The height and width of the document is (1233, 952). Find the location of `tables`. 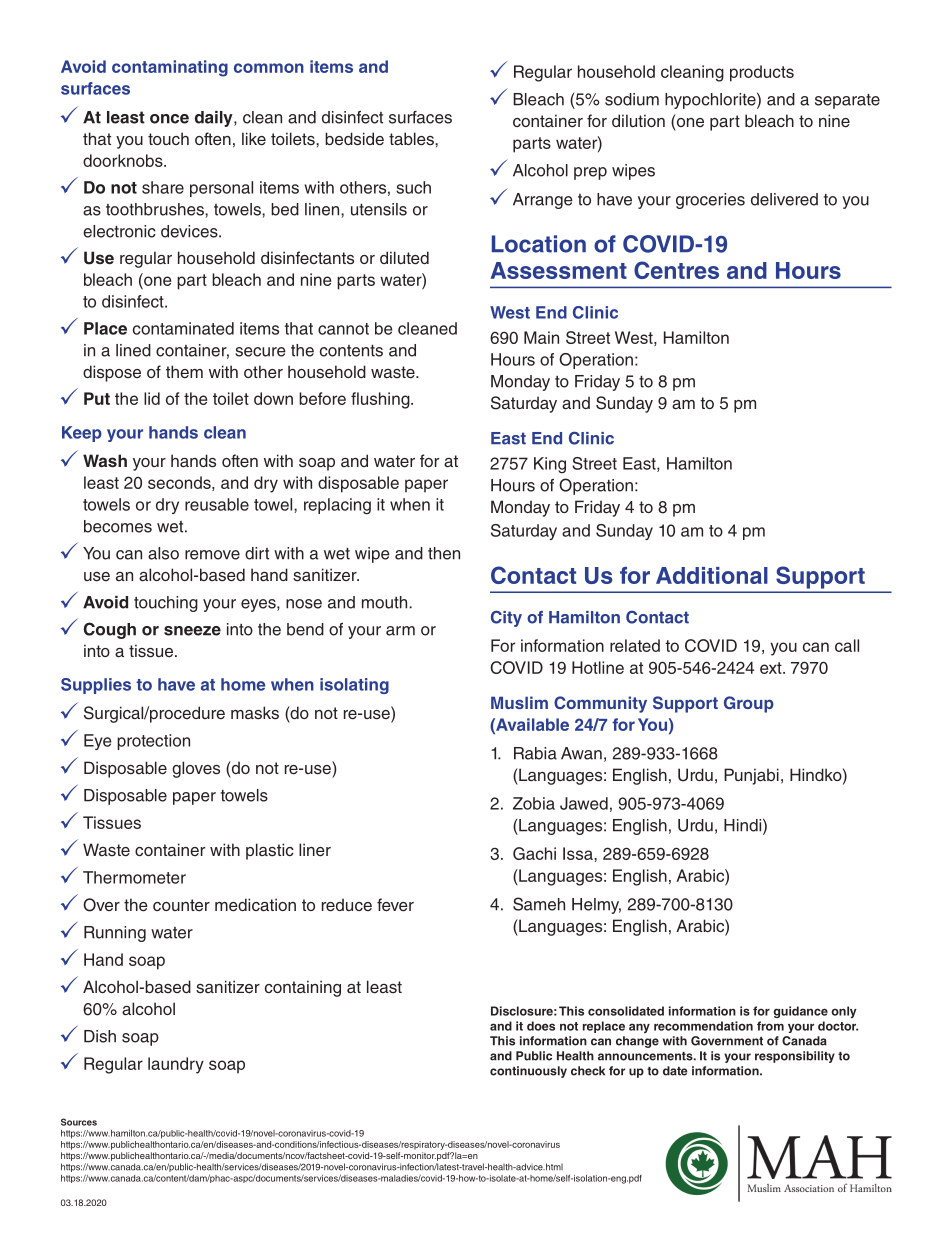

tables is located at coordinates (412, 139).
